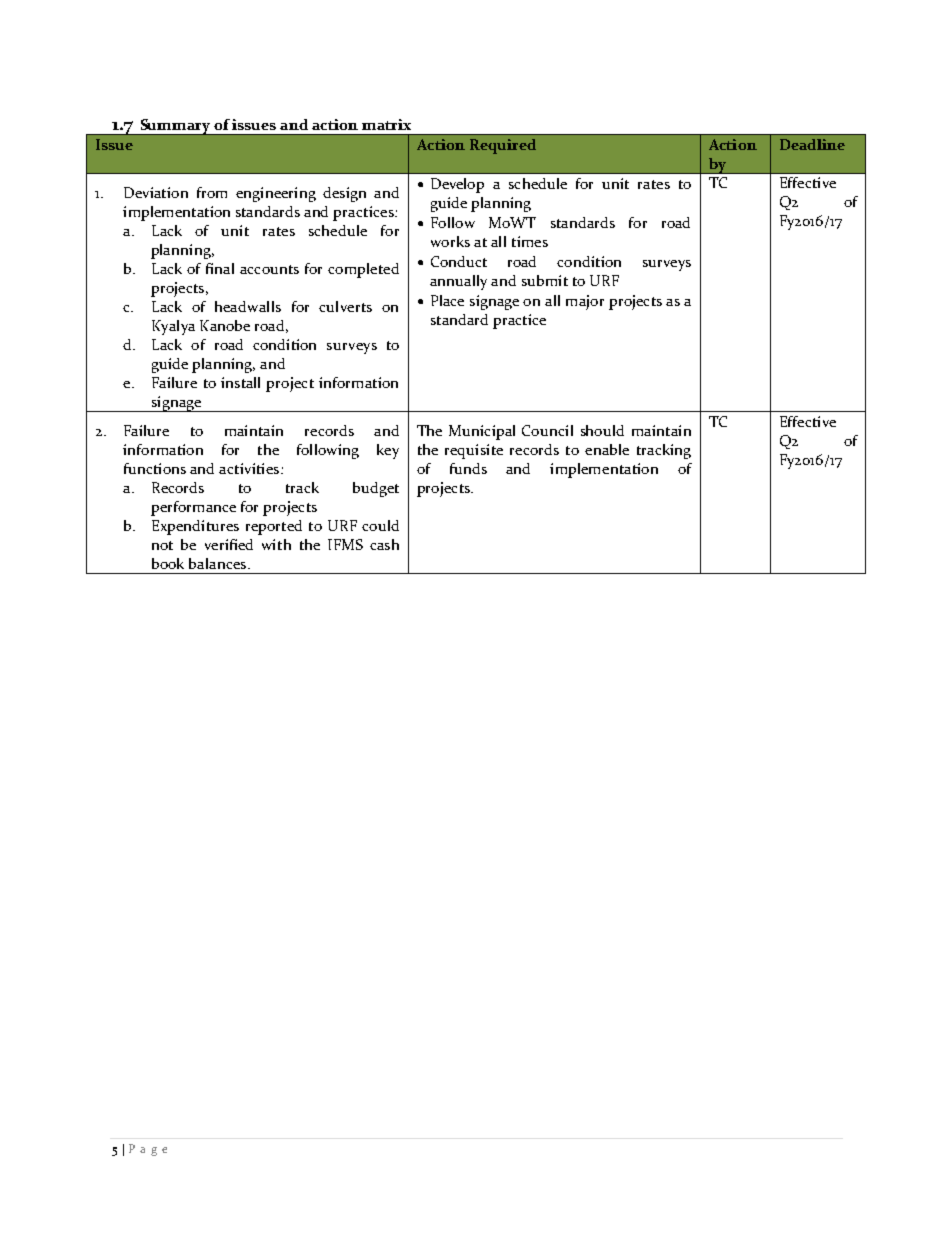 The image size is (952, 1233). What do you see at coordinates (602, 430) in the screenshot?
I see `should` at bounding box center [602, 430].
